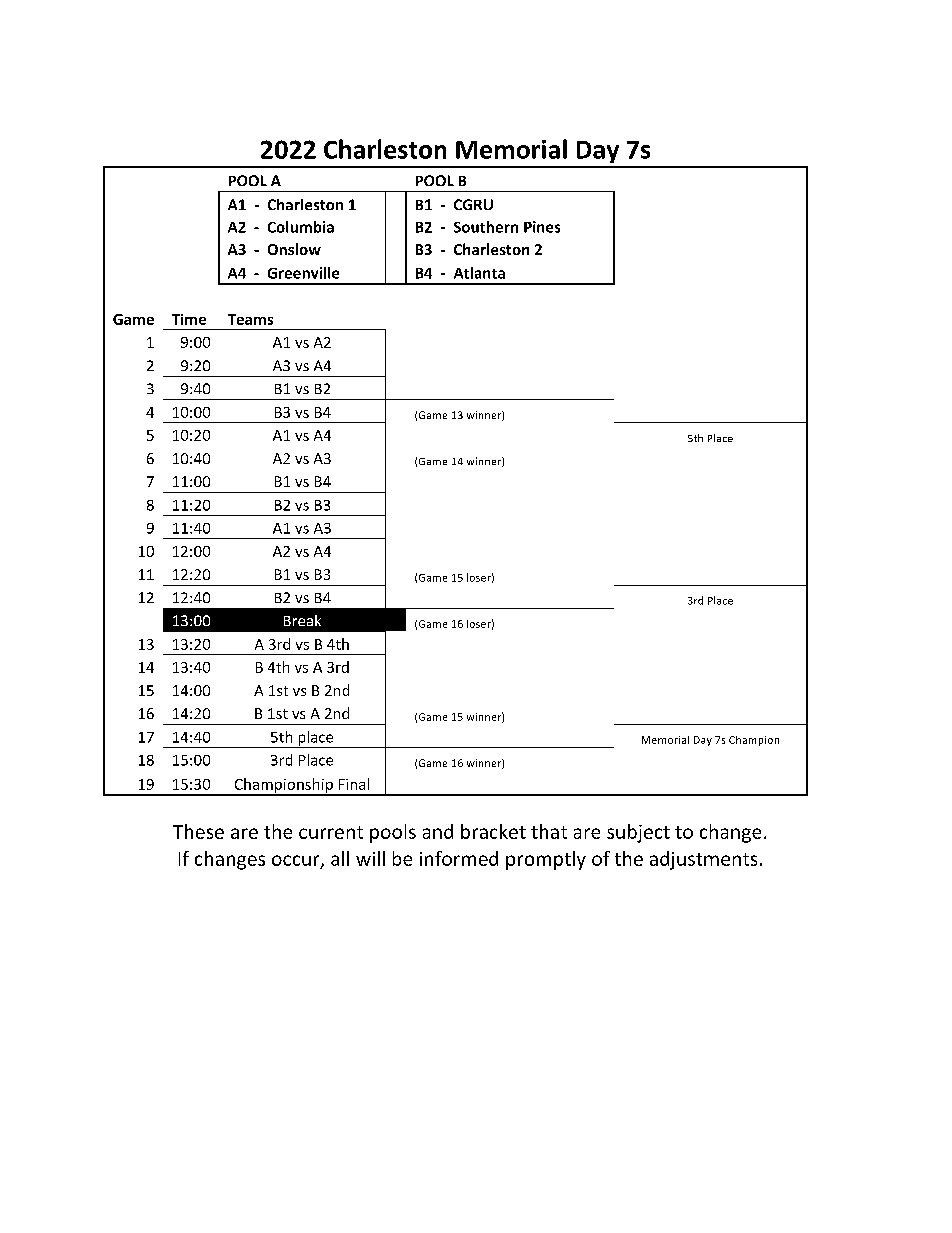 The image size is (952, 1233). Describe the element at coordinates (250, 319) in the page. I see `Teams` at that location.
